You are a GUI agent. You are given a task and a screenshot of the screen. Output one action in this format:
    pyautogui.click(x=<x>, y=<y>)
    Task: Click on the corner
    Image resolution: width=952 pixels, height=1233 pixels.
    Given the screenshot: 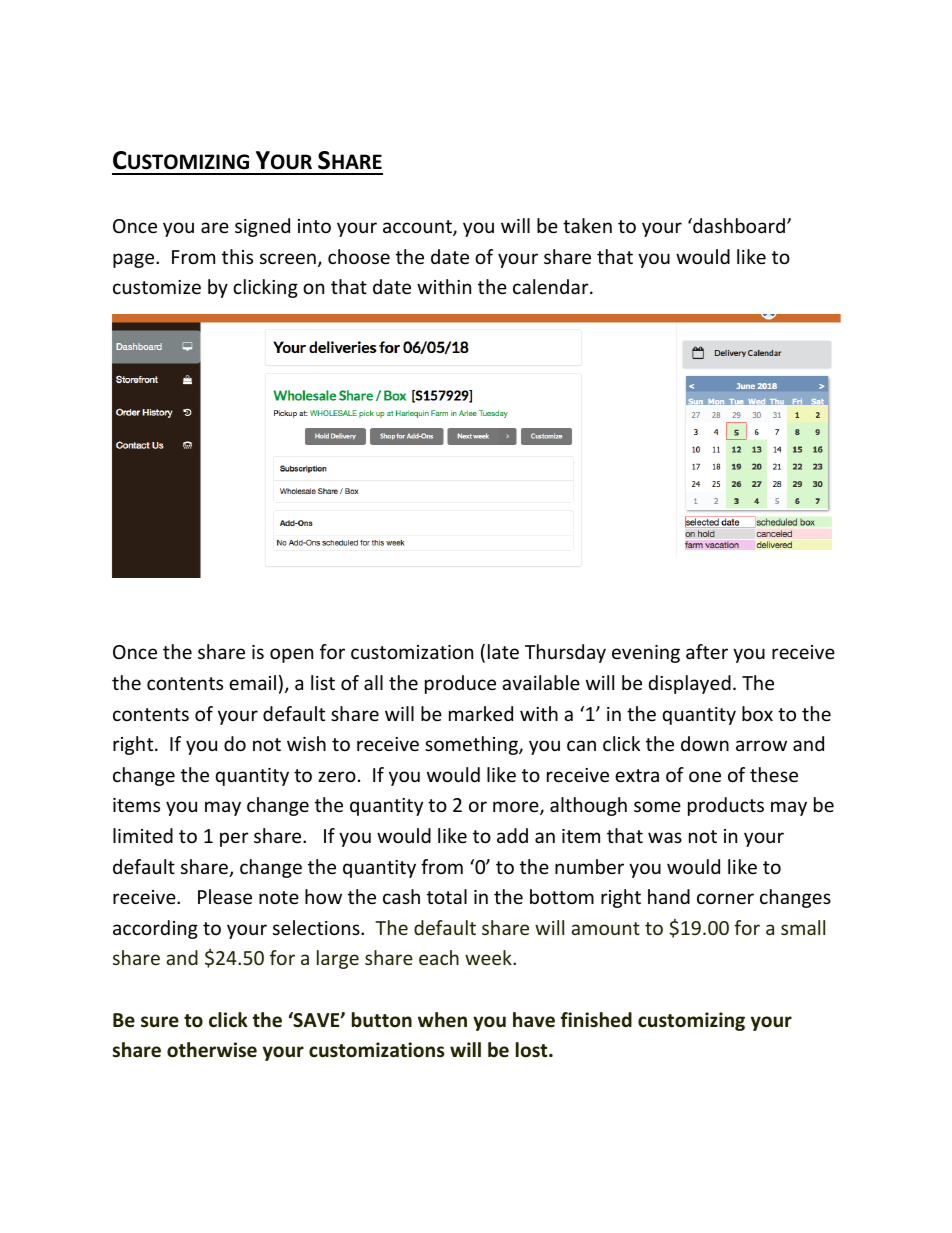 What is the action you would take?
    pyautogui.click(x=725, y=898)
